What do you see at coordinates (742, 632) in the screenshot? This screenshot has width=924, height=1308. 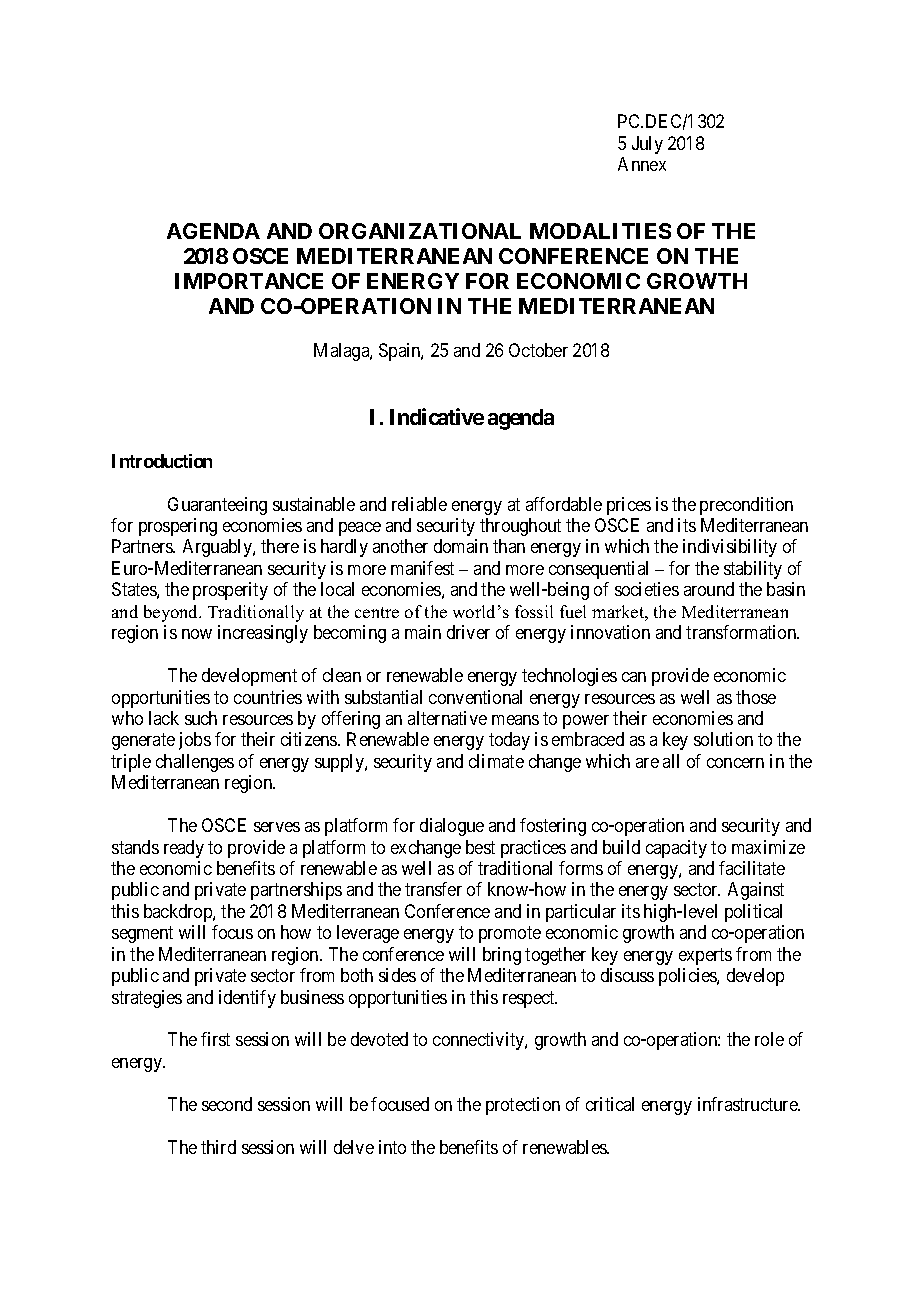 I see `transformation` at bounding box center [742, 632].
